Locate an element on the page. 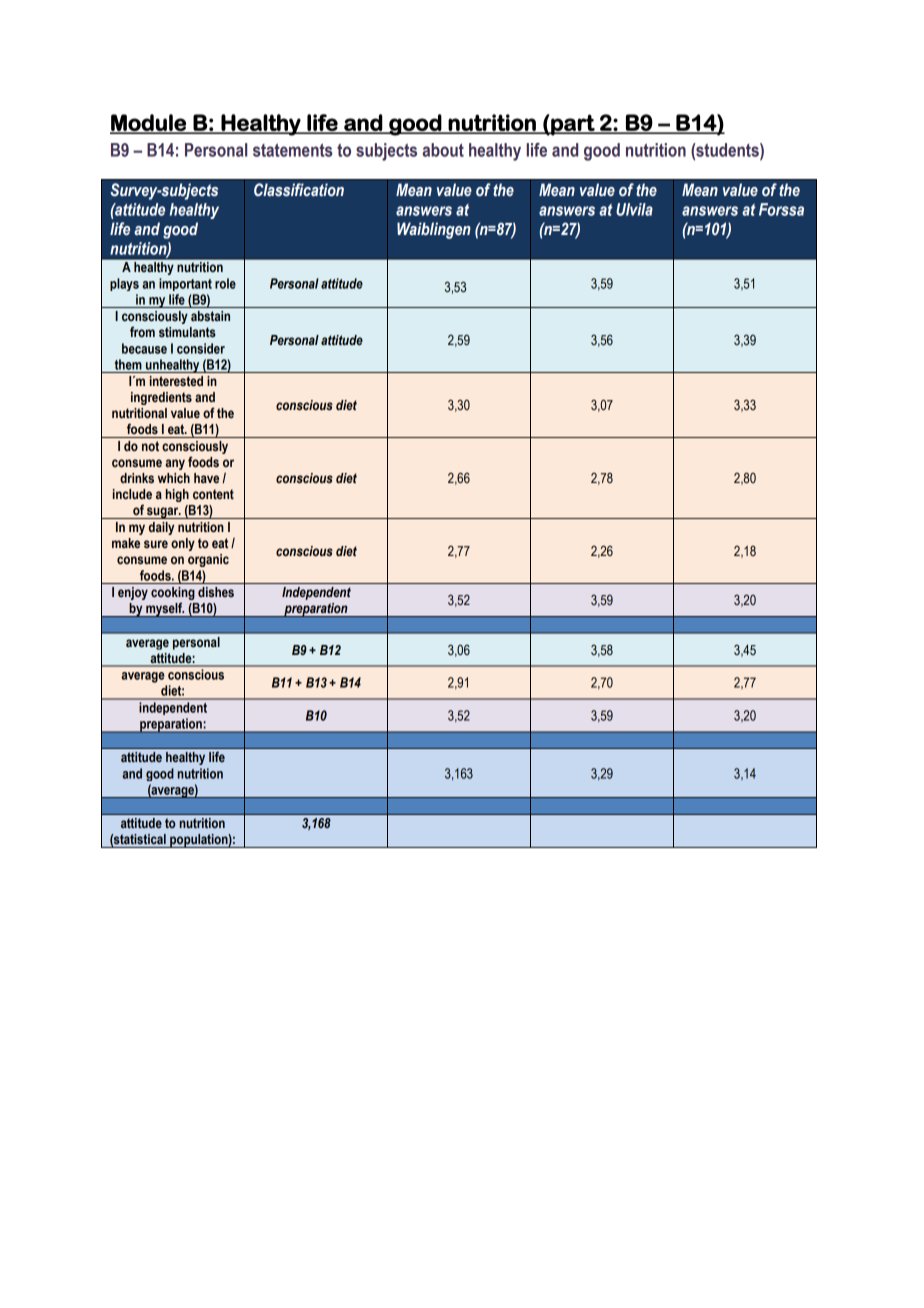 The image size is (924, 1308). abstain is located at coordinates (210, 316).
